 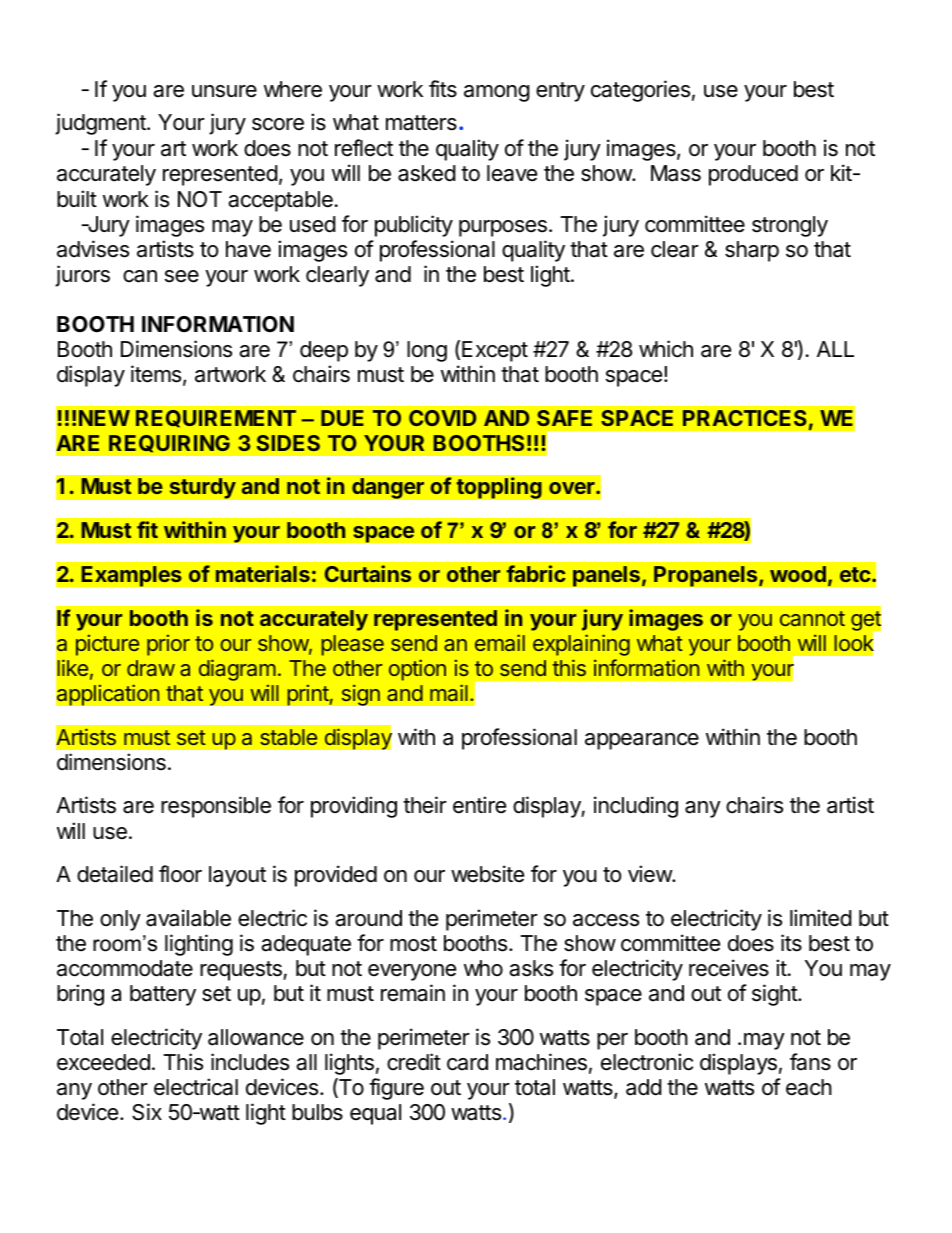 What do you see at coordinates (497, 93) in the document?
I see `among` at bounding box center [497, 93].
